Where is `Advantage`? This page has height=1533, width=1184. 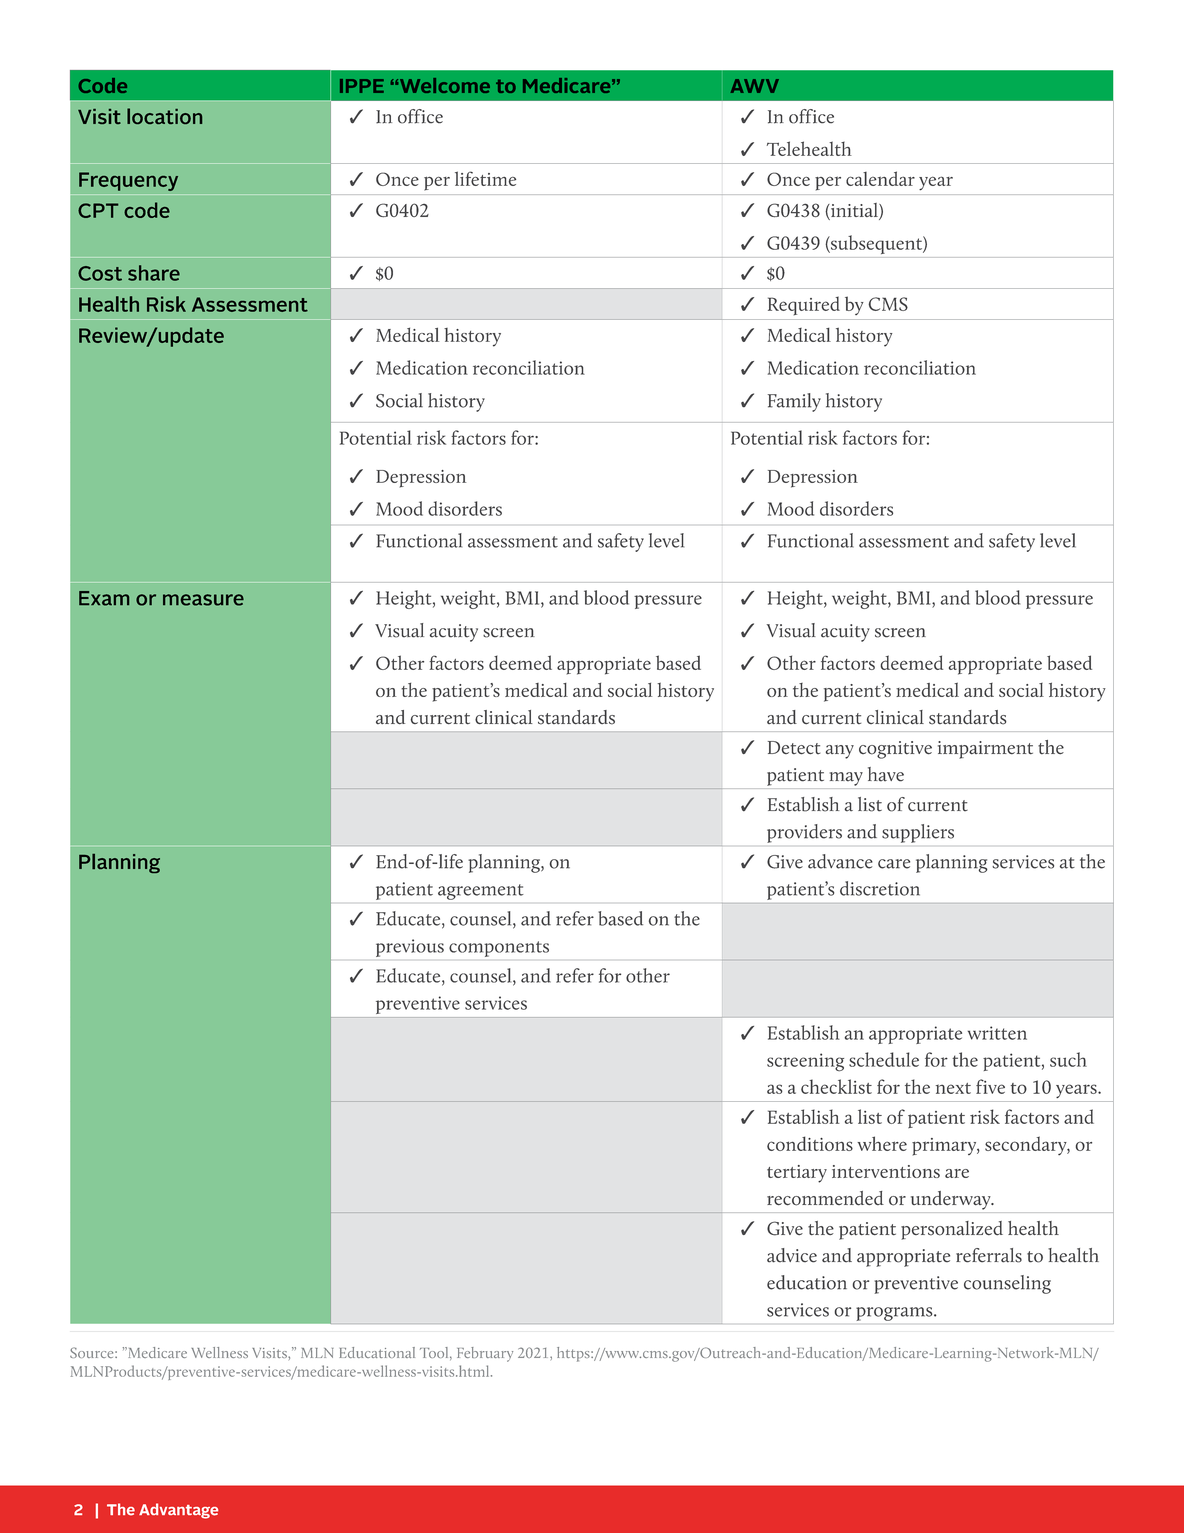
Advantage is located at coordinates (178, 1511).
